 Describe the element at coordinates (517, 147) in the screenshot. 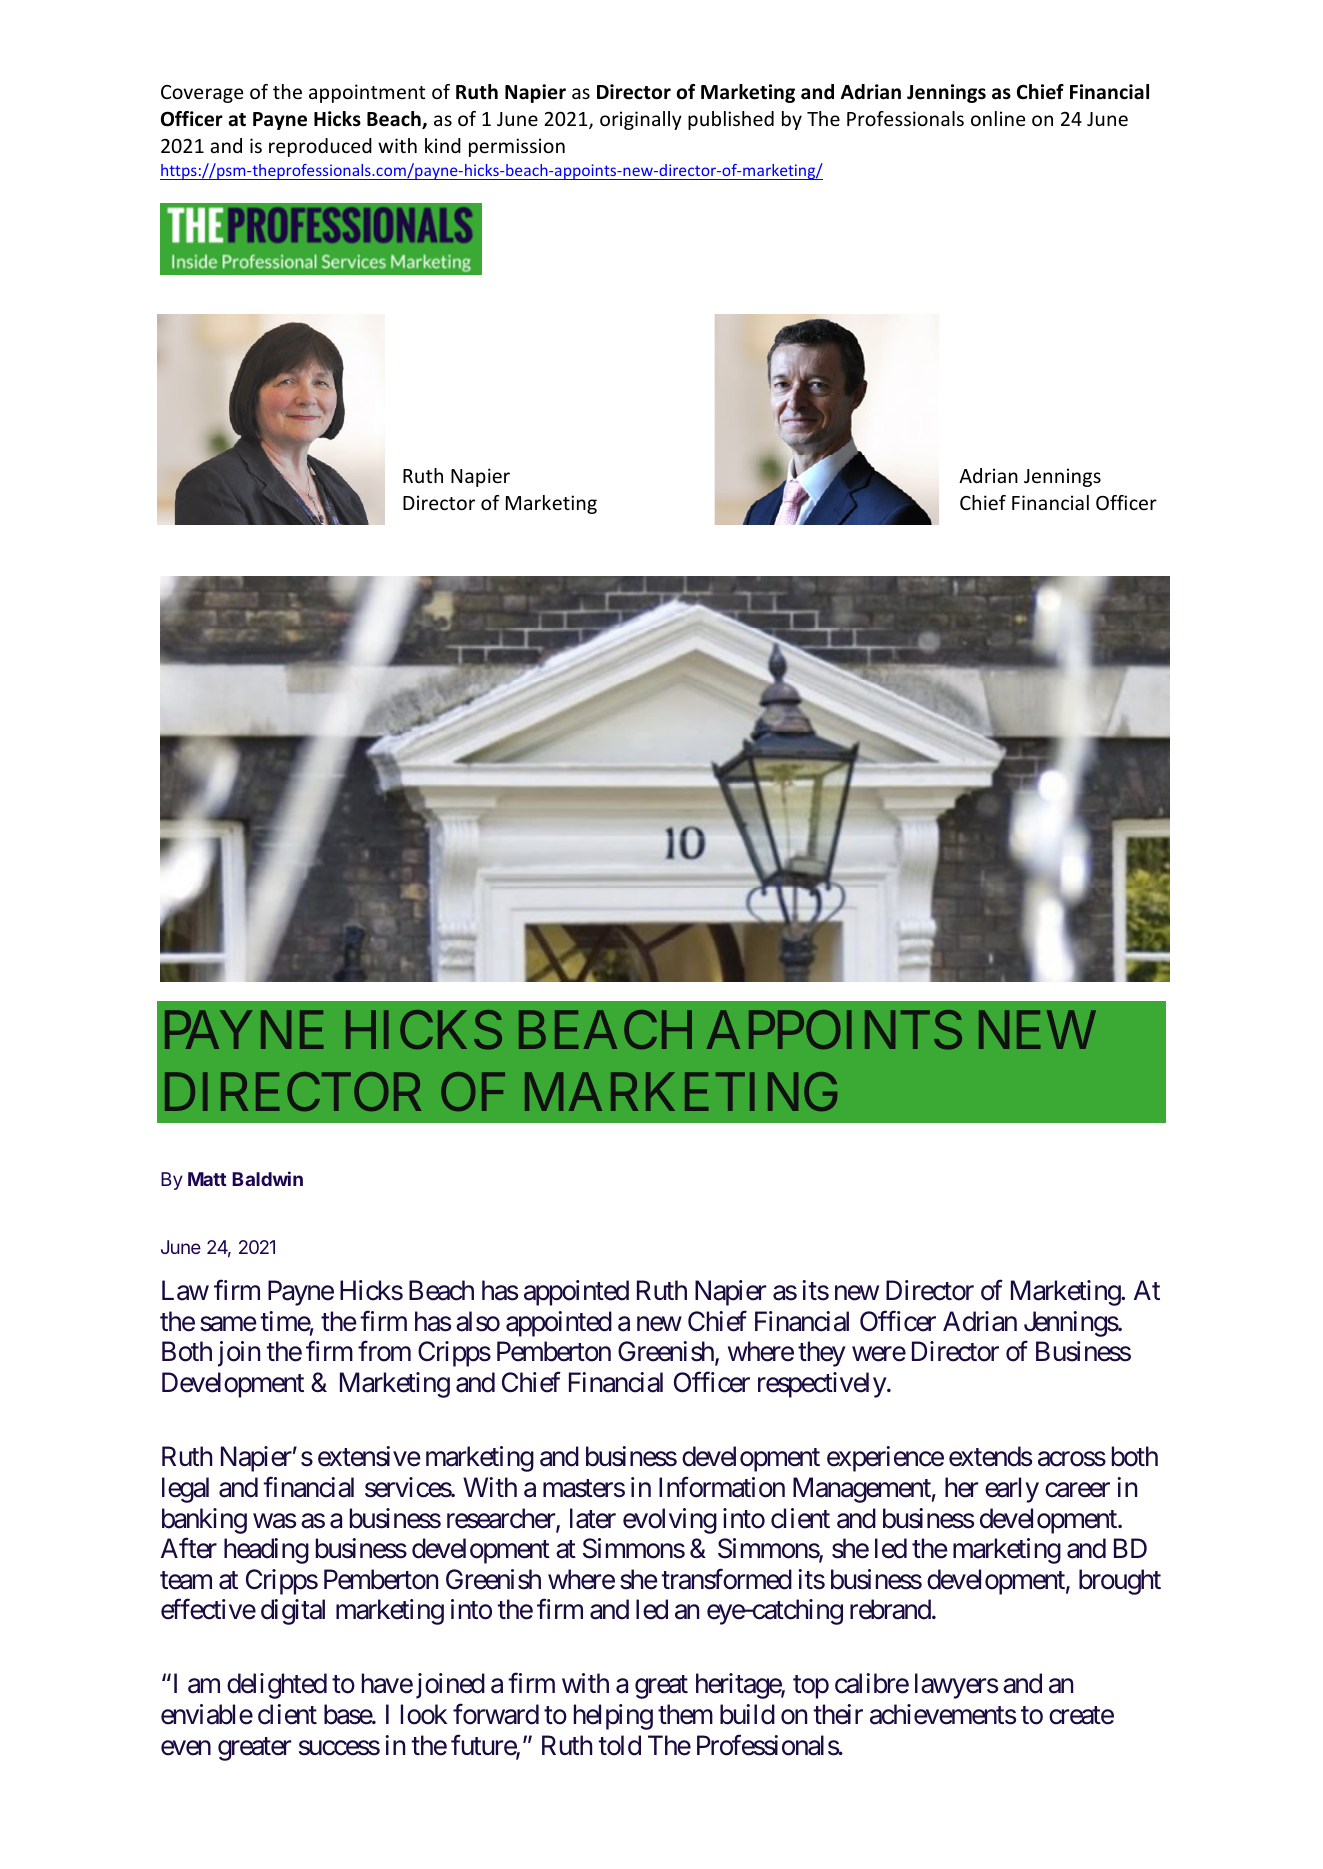

I see `permission` at that location.
